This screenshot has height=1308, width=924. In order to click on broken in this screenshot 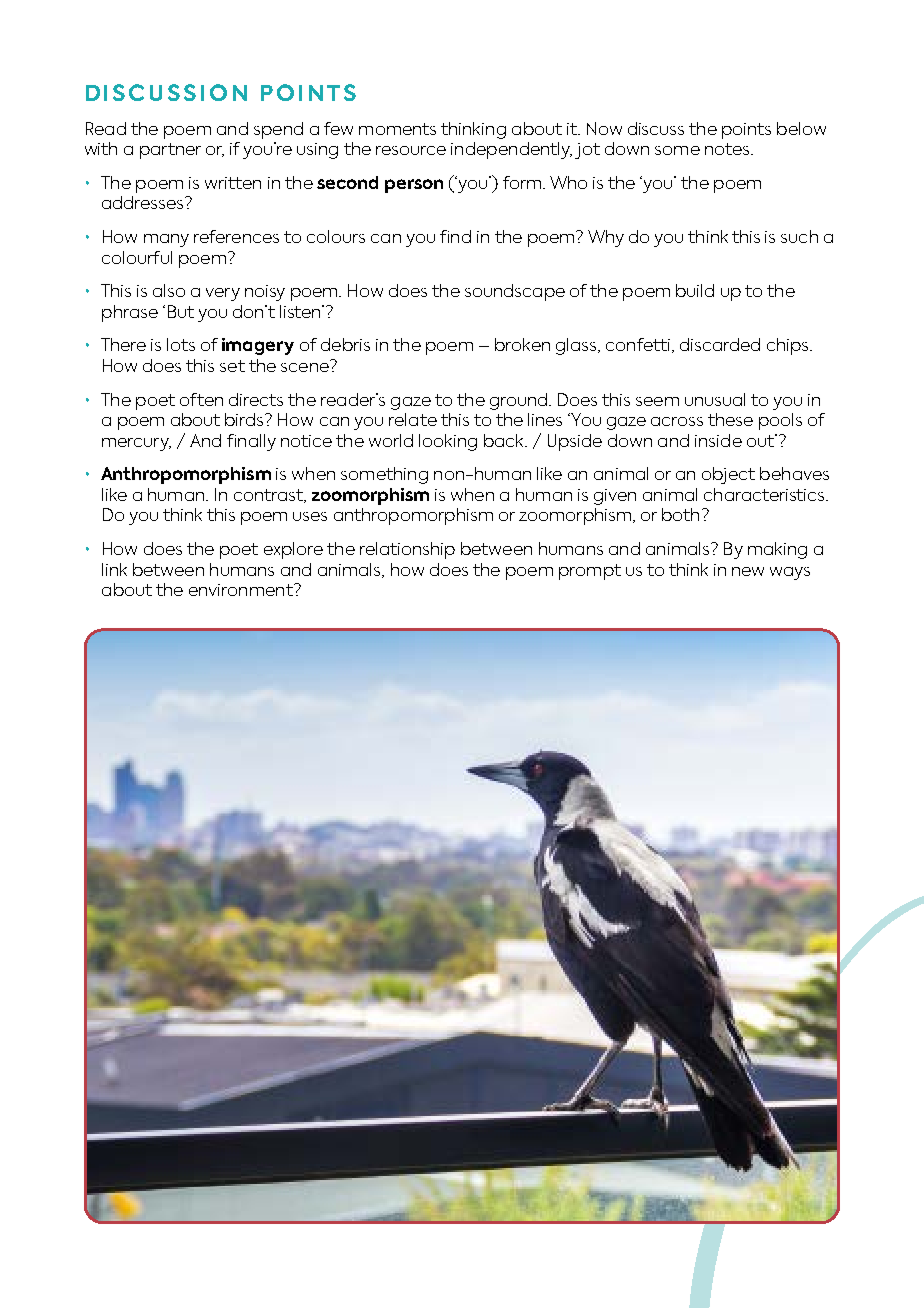, I will do `click(522, 344)`.
